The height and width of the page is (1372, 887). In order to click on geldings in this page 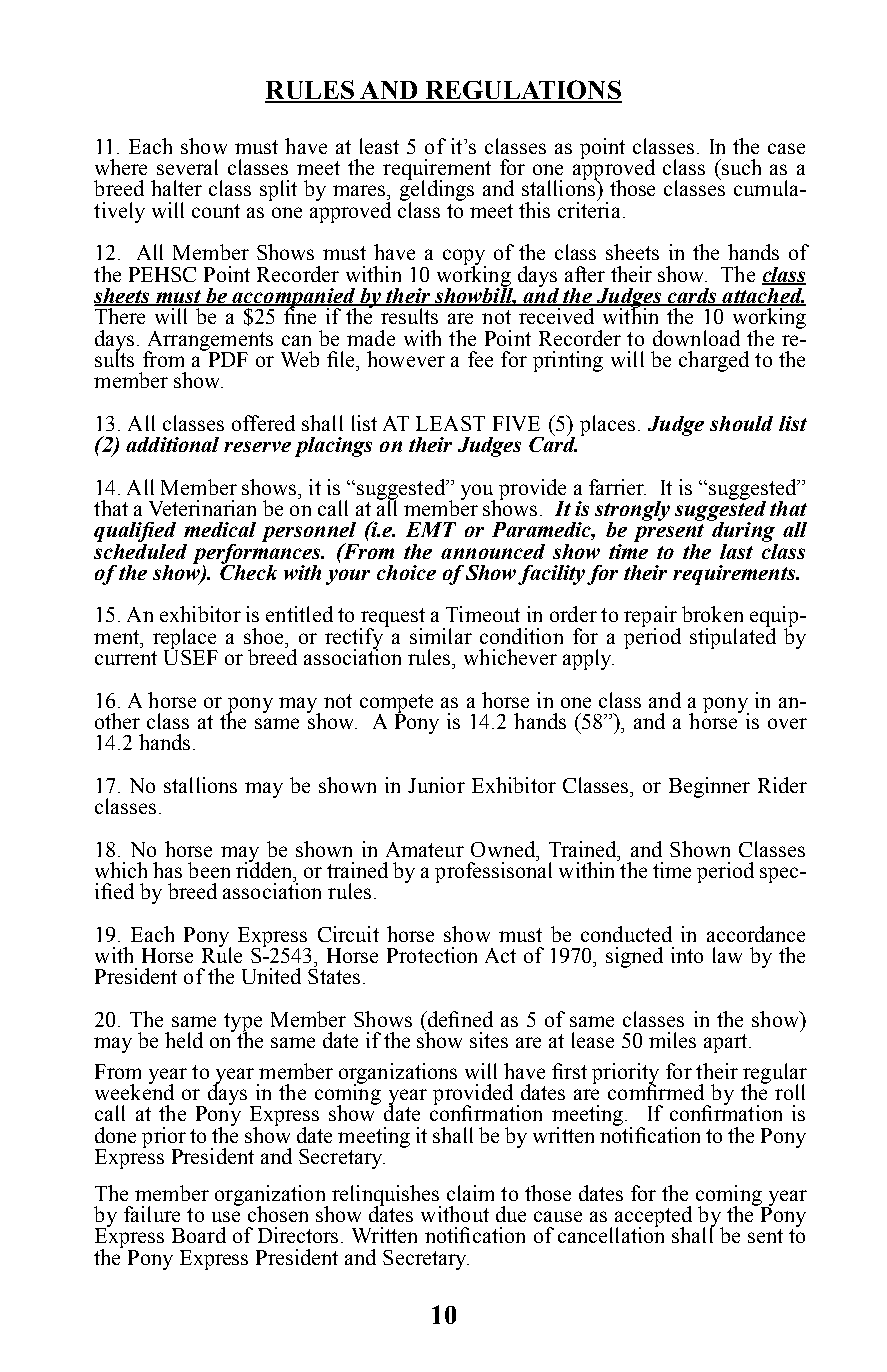, I will do `click(437, 191)`.
